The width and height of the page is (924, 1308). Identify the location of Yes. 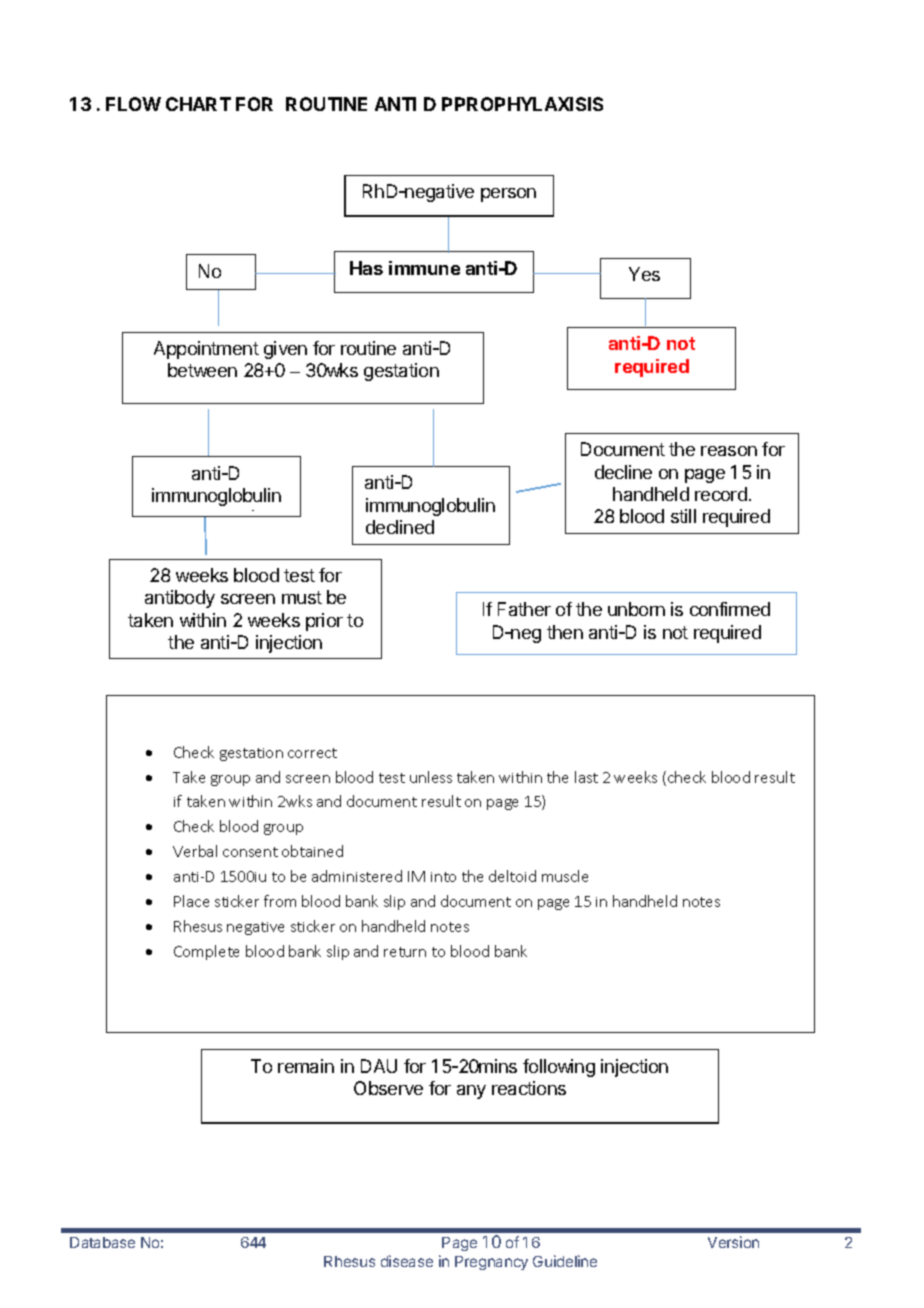
(644, 274).
